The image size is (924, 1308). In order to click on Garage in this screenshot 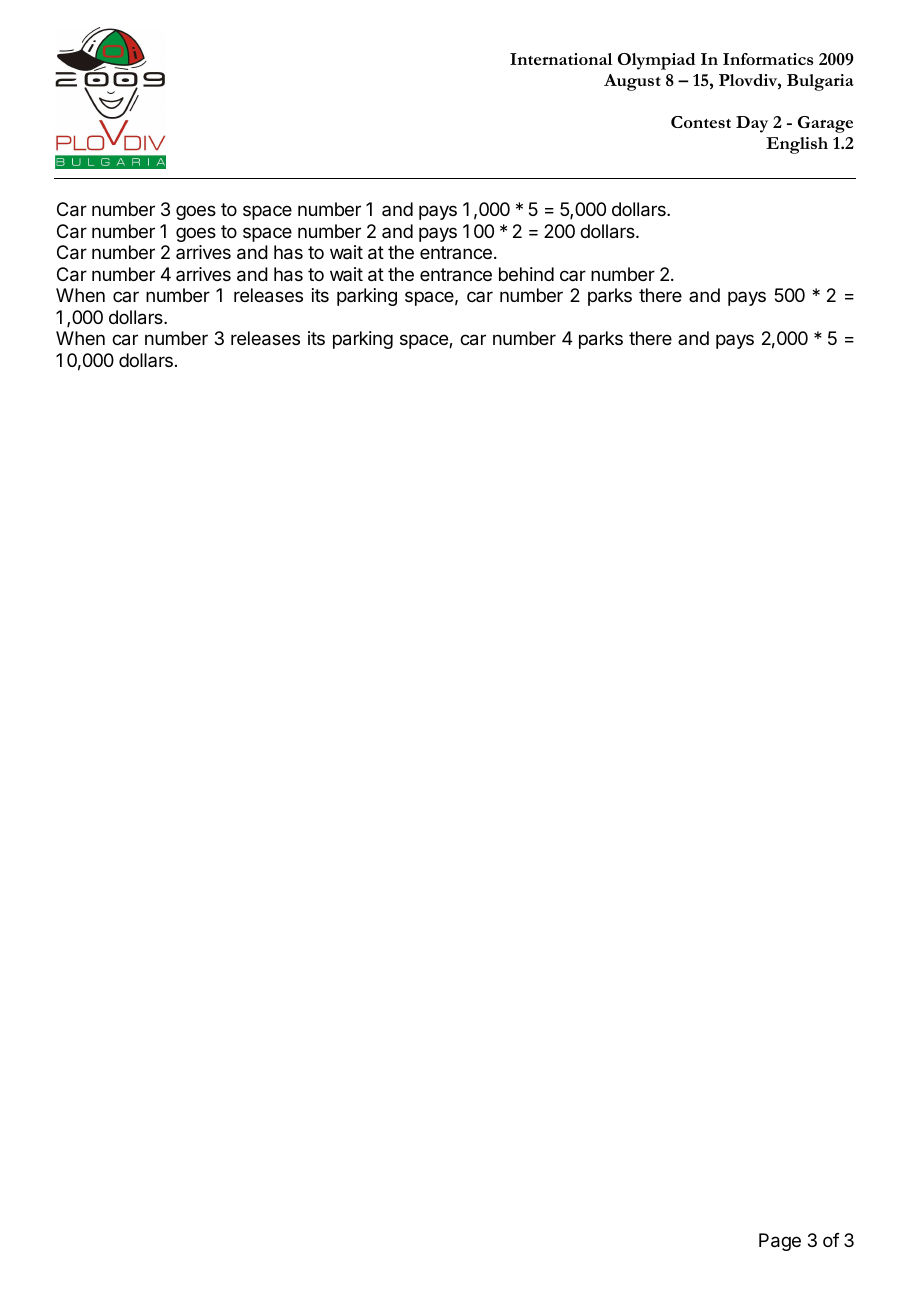, I will do `click(825, 124)`.
